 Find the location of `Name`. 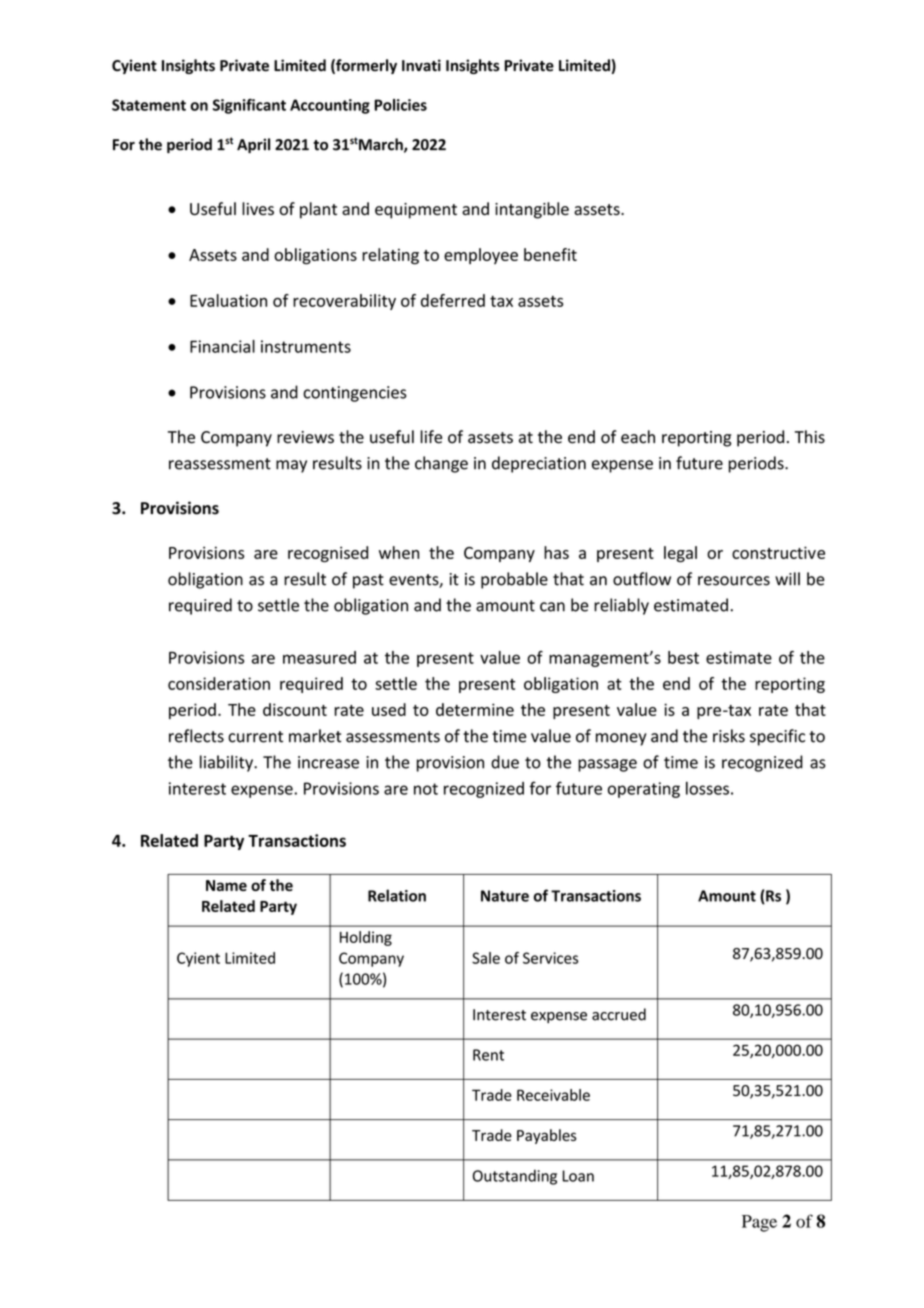

Name is located at coordinates (226, 885).
